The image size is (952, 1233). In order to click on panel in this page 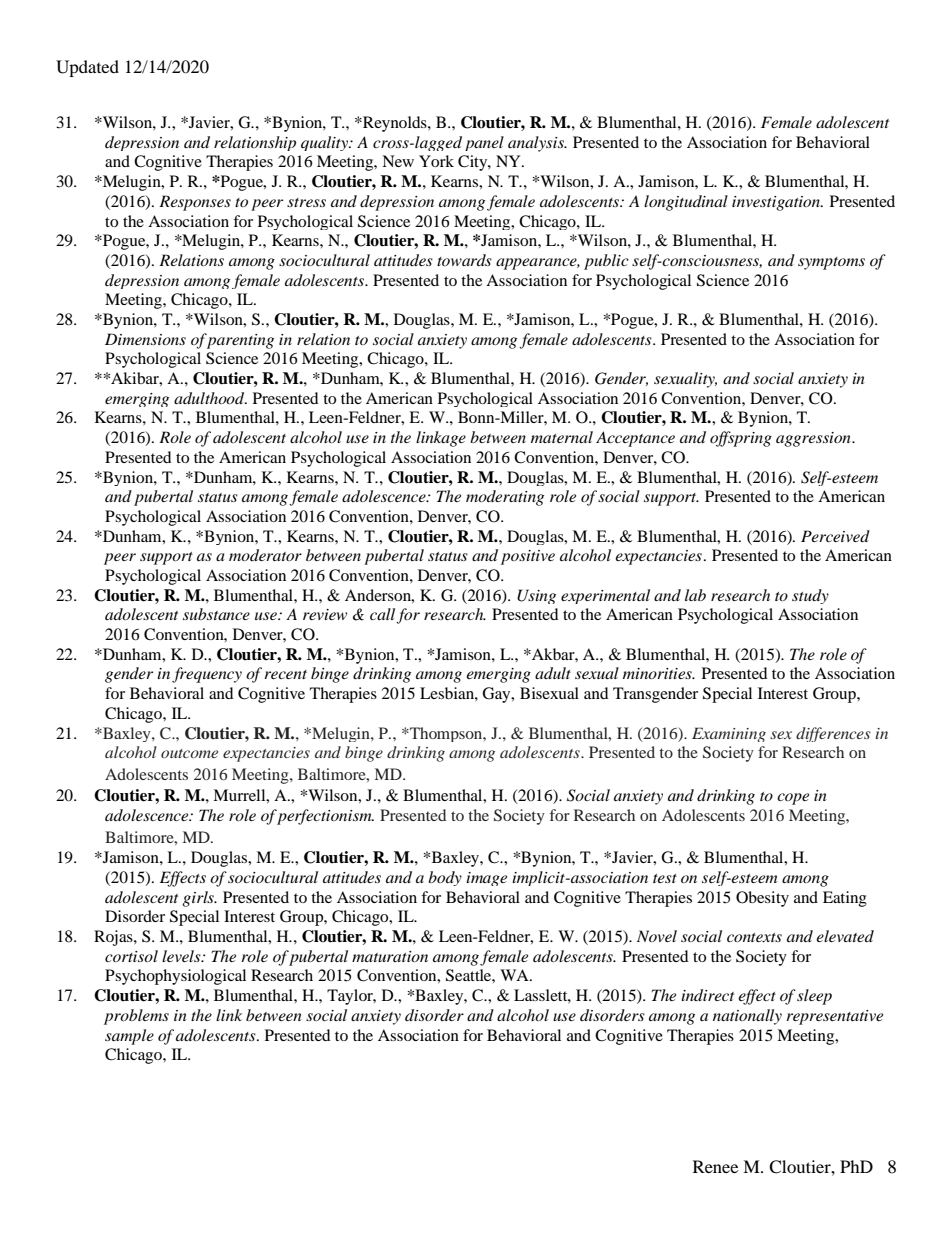, I will do `click(484, 143)`.
